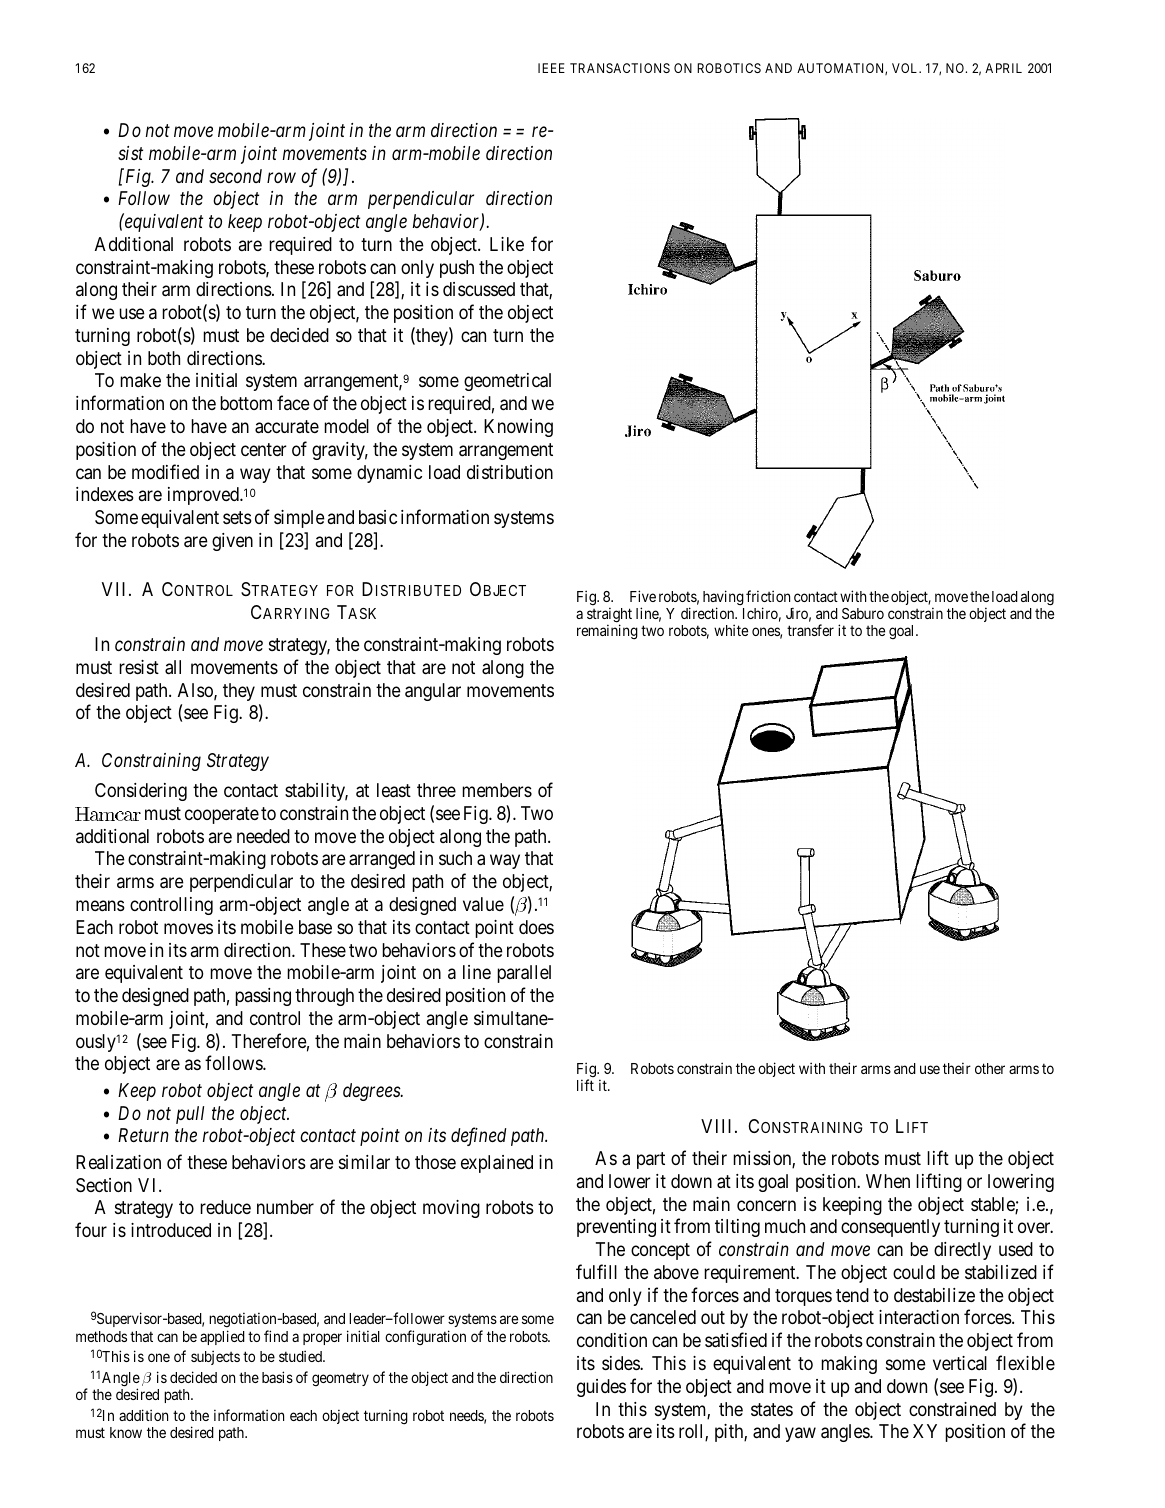  What do you see at coordinates (551, 68) in the image?
I see `IEEE` at bounding box center [551, 68].
